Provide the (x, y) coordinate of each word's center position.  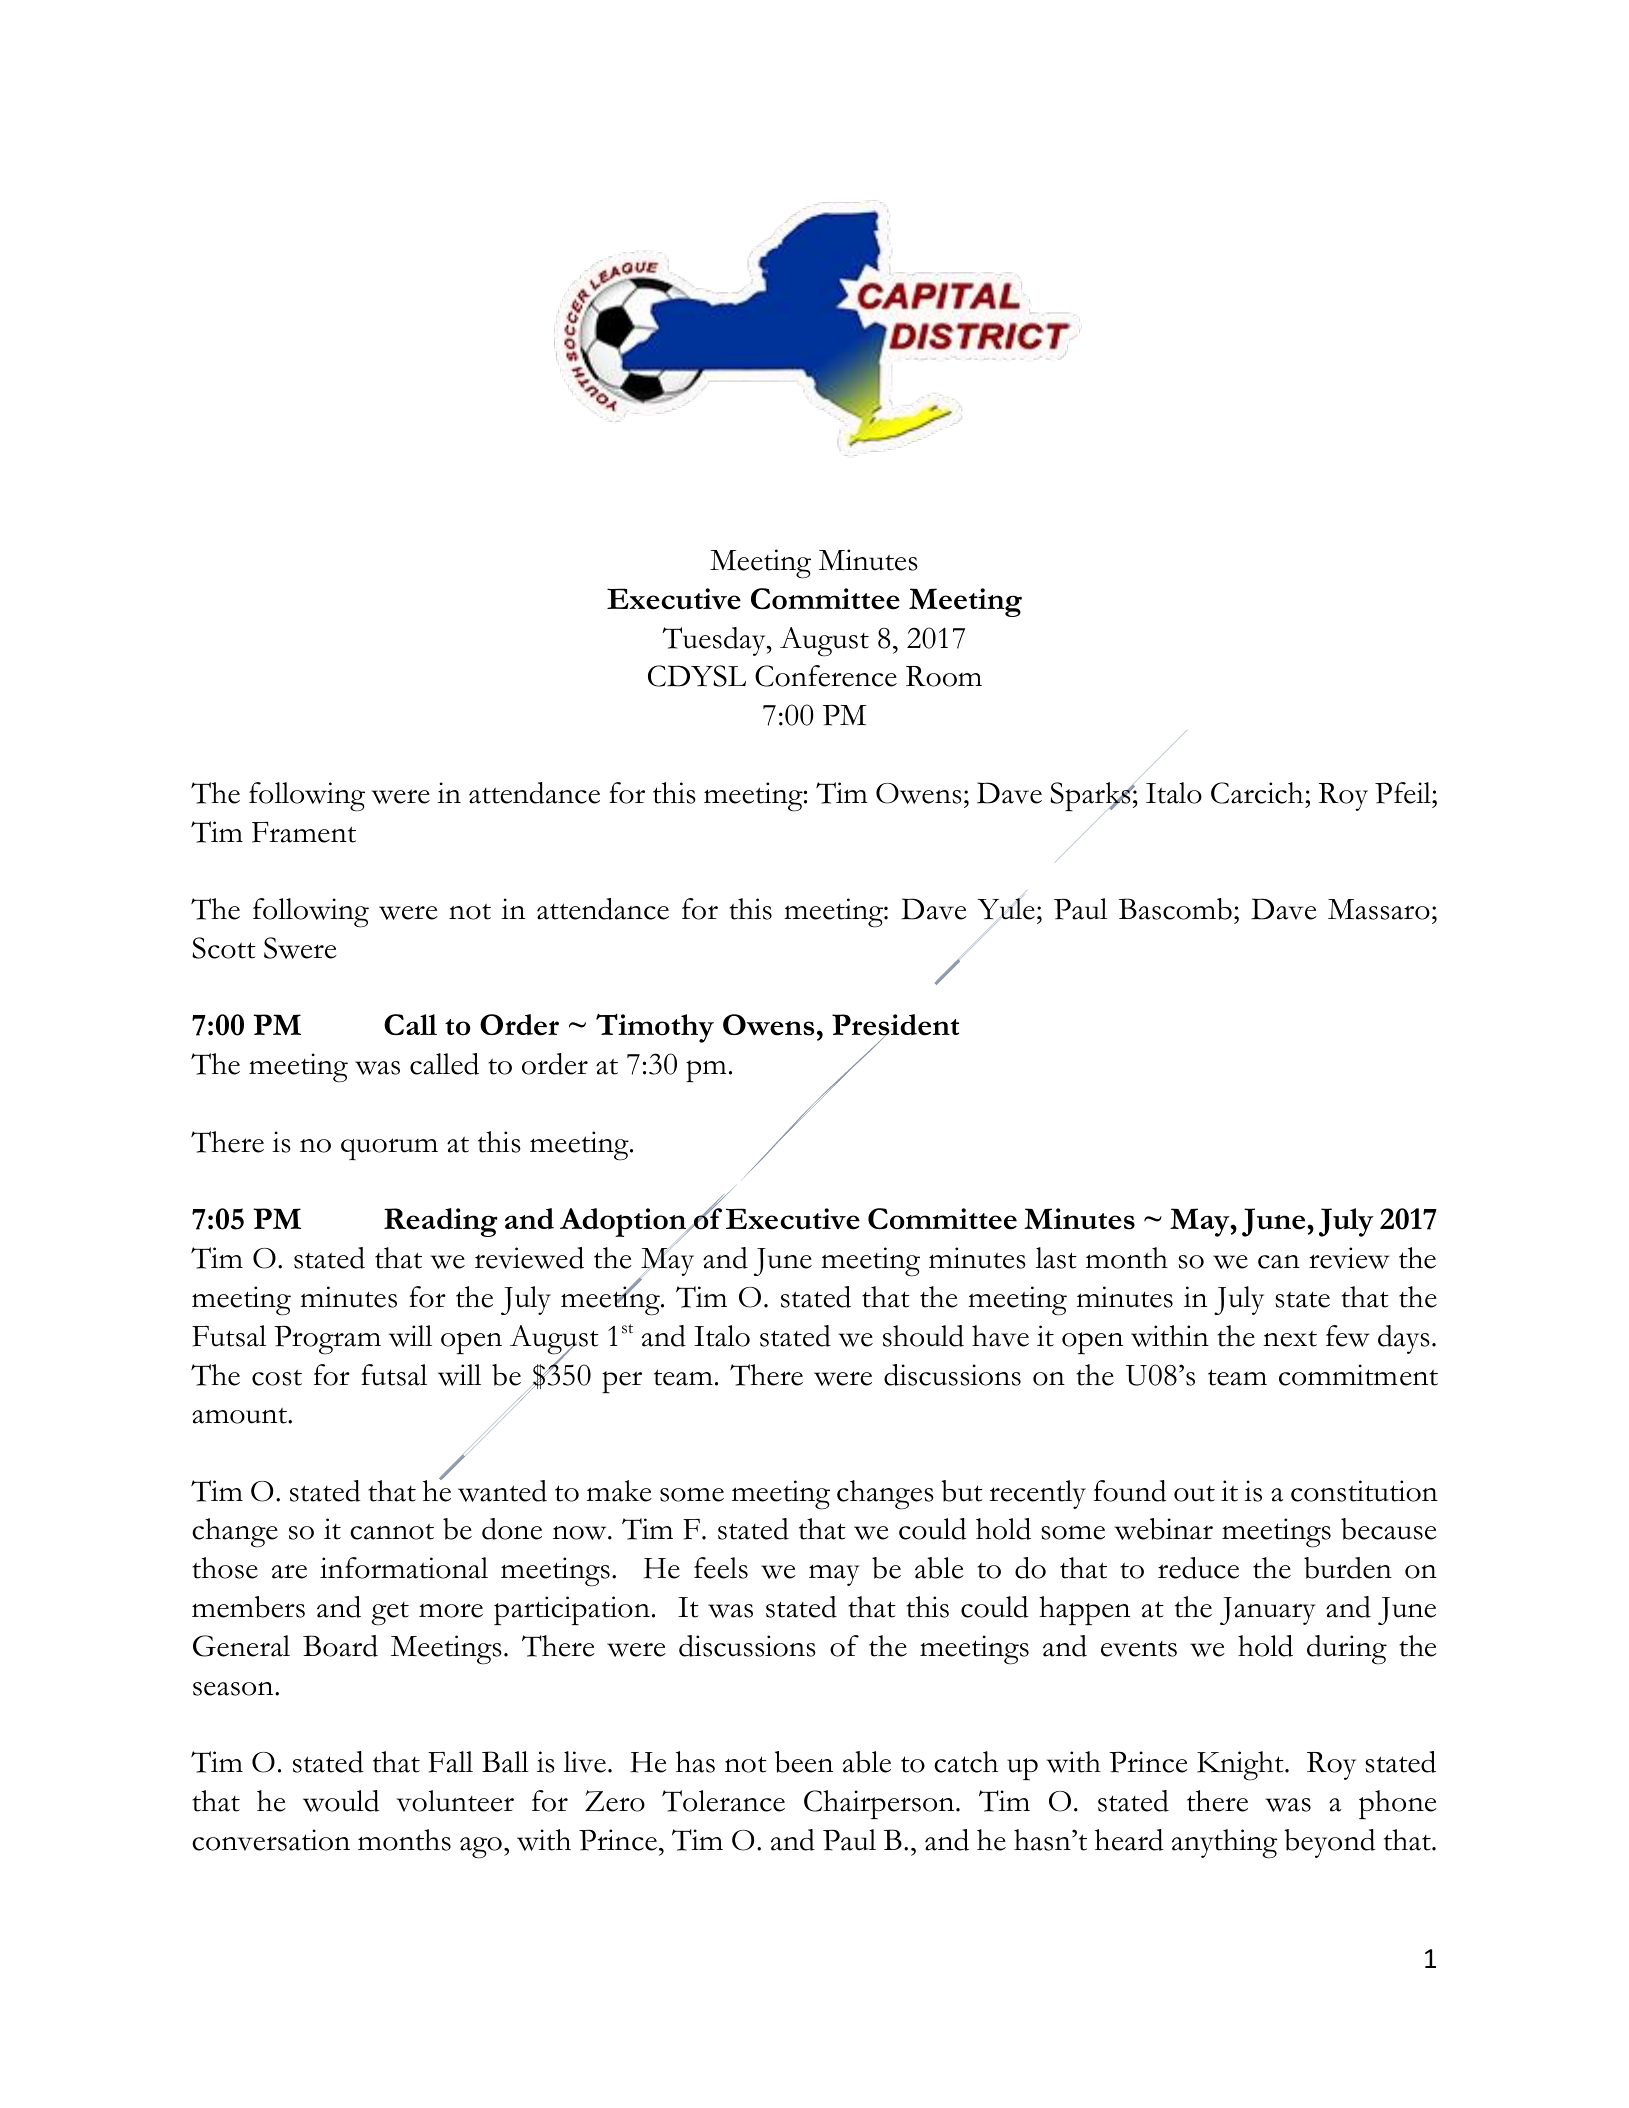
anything (1224, 1844)
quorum (389, 1149)
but (962, 1491)
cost (277, 1378)
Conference (826, 676)
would (341, 1801)
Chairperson (880, 1804)
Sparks (1091, 796)
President (895, 1026)
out (1194, 1494)
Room (944, 676)
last (1056, 1258)
